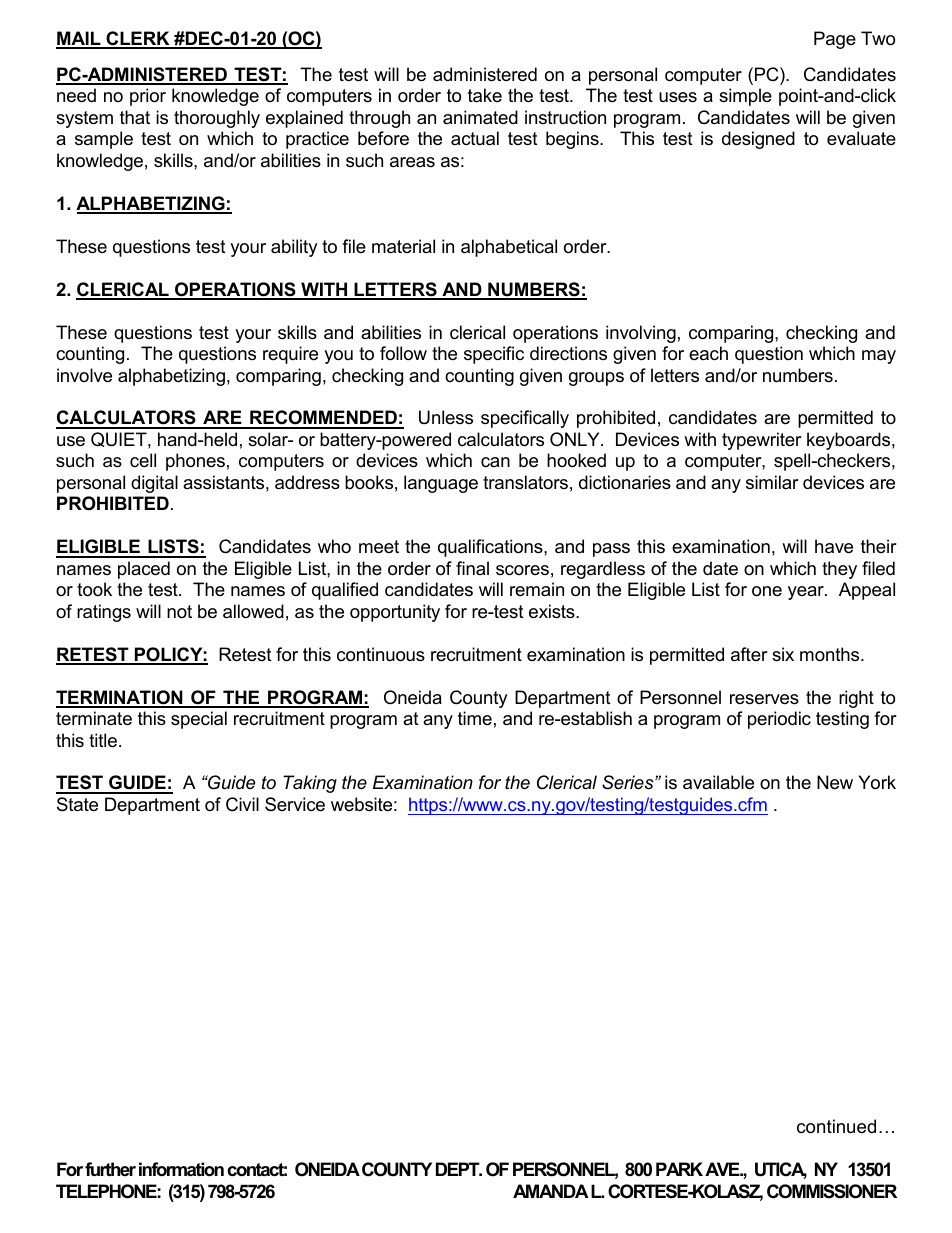 The width and height of the image is (952, 1233). Describe the element at coordinates (475, 718) in the image. I see `time` at that location.
